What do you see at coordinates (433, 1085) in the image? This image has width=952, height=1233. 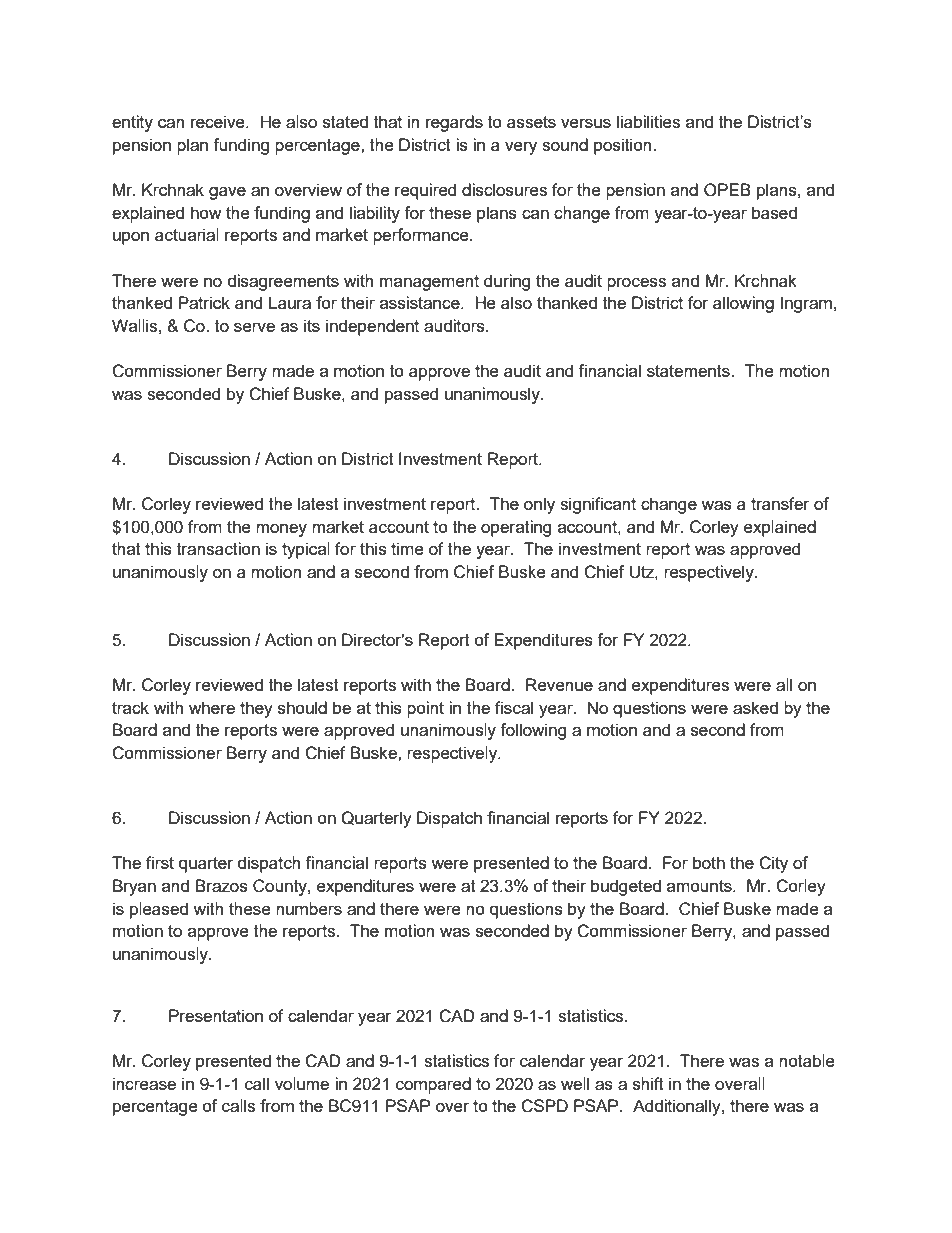 I see `compared` at bounding box center [433, 1085].
